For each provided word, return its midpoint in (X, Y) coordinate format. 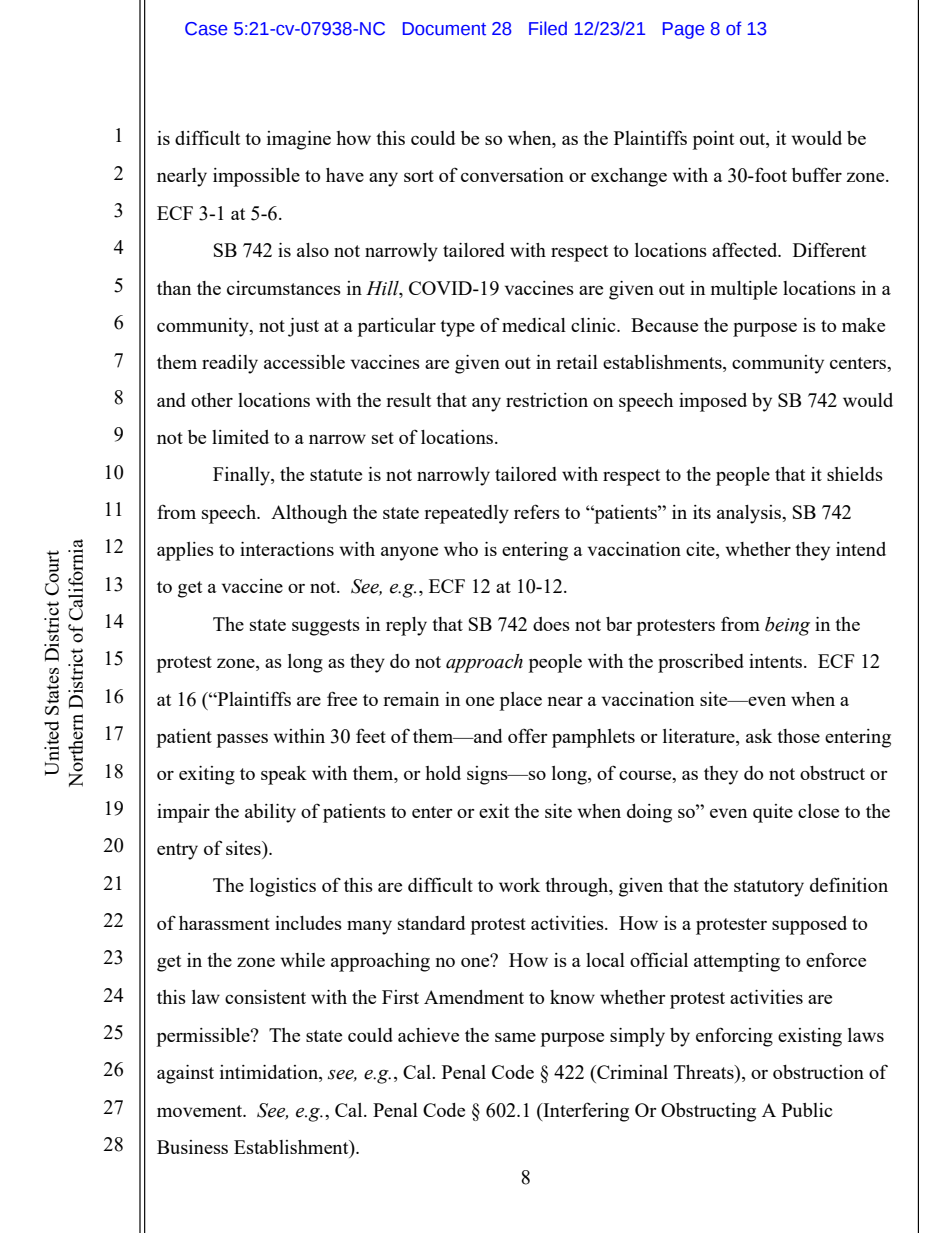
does (551, 624)
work (519, 885)
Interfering (585, 1112)
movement (201, 1111)
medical (534, 325)
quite (773, 813)
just (303, 327)
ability (270, 813)
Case (206, 29)
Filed (548, 28)
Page (683, 30)
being (787, 626)
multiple (744, 290)
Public (807, 1110)
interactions (287, 549)
